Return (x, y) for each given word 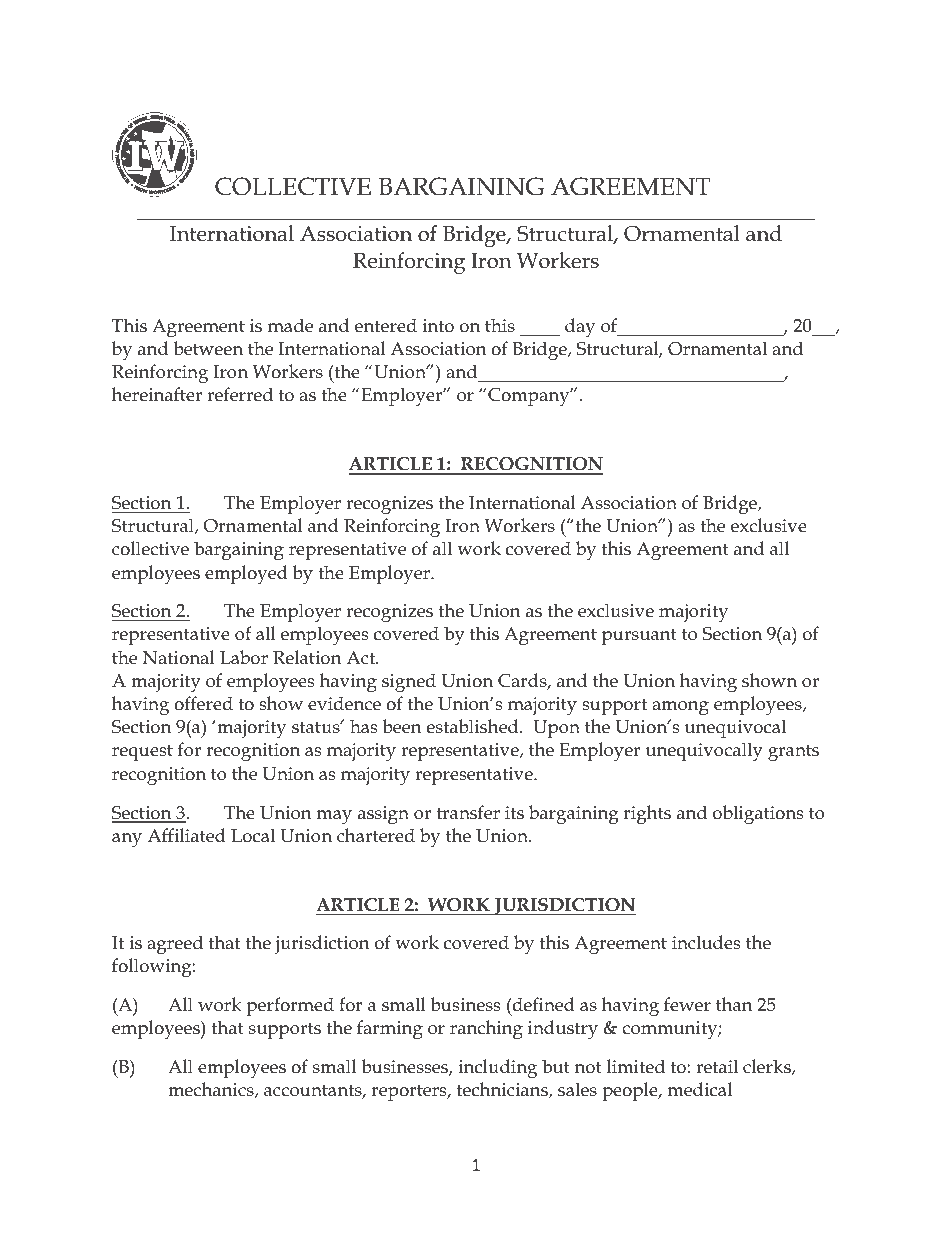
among (680, 708)
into (438, 326)
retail (717, 1066)
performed (290, 1006)
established (474, 726)
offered (203, 703)
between (208, 348)
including (497, 1069)
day (580, 328)
